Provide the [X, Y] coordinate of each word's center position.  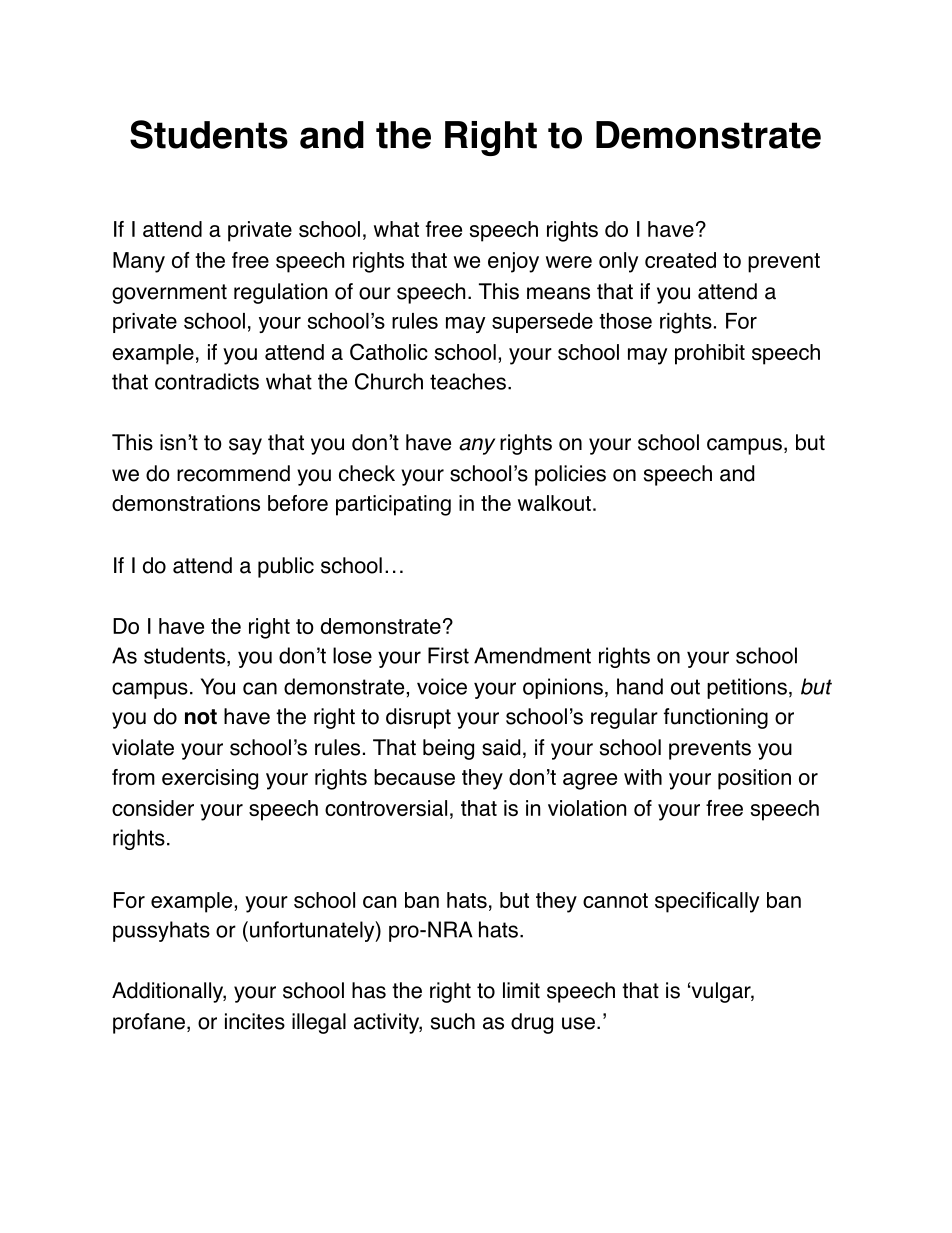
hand [640, 686]
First [448, 655]
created [680, 260]
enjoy [513, 262]
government [169, 294]
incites [255, 1021]
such [453, 1021]
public [286, 567]
